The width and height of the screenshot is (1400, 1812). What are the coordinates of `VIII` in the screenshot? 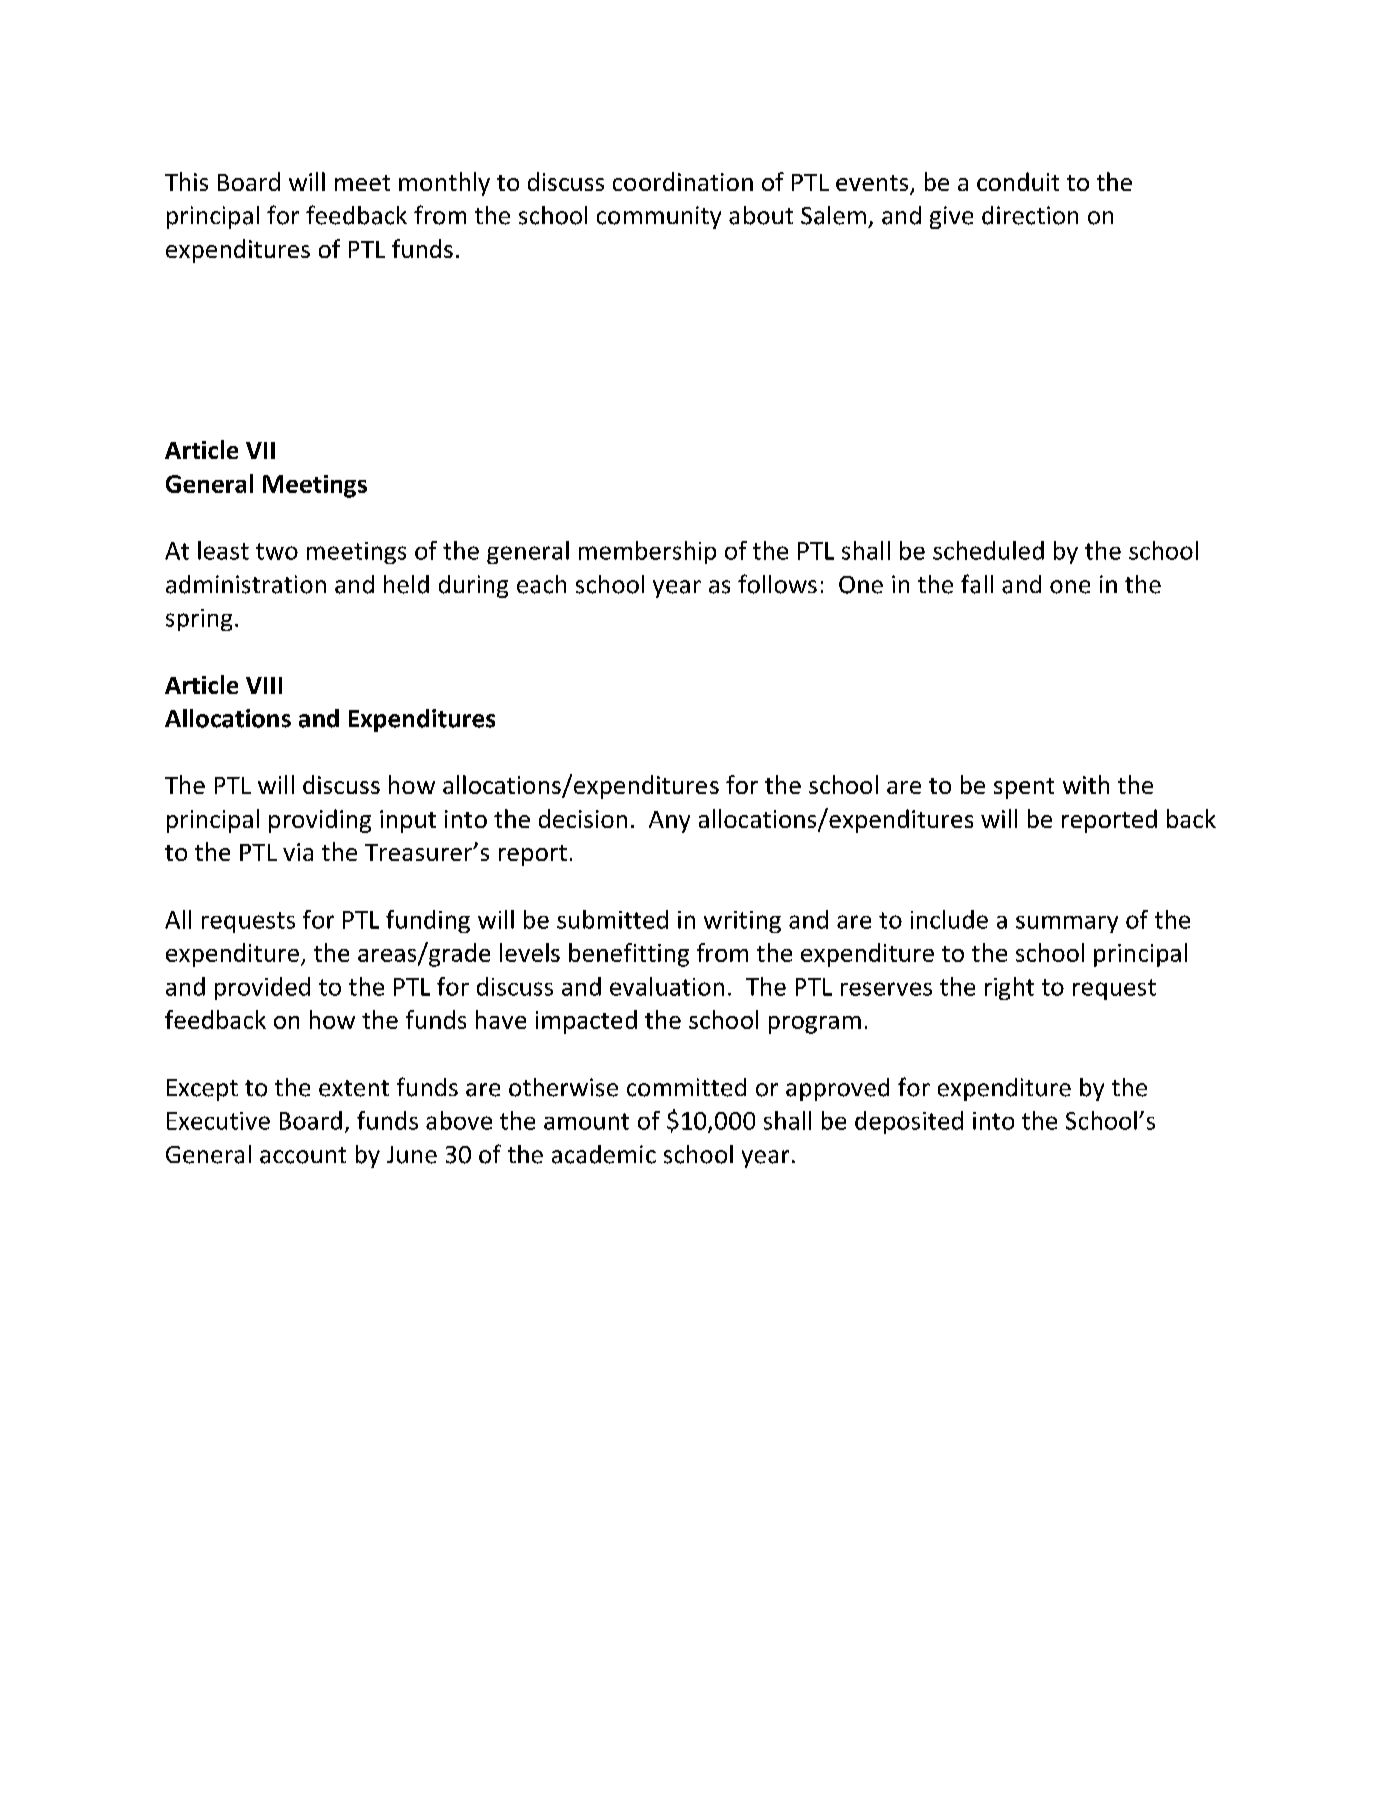 It's located at (264, 685).
